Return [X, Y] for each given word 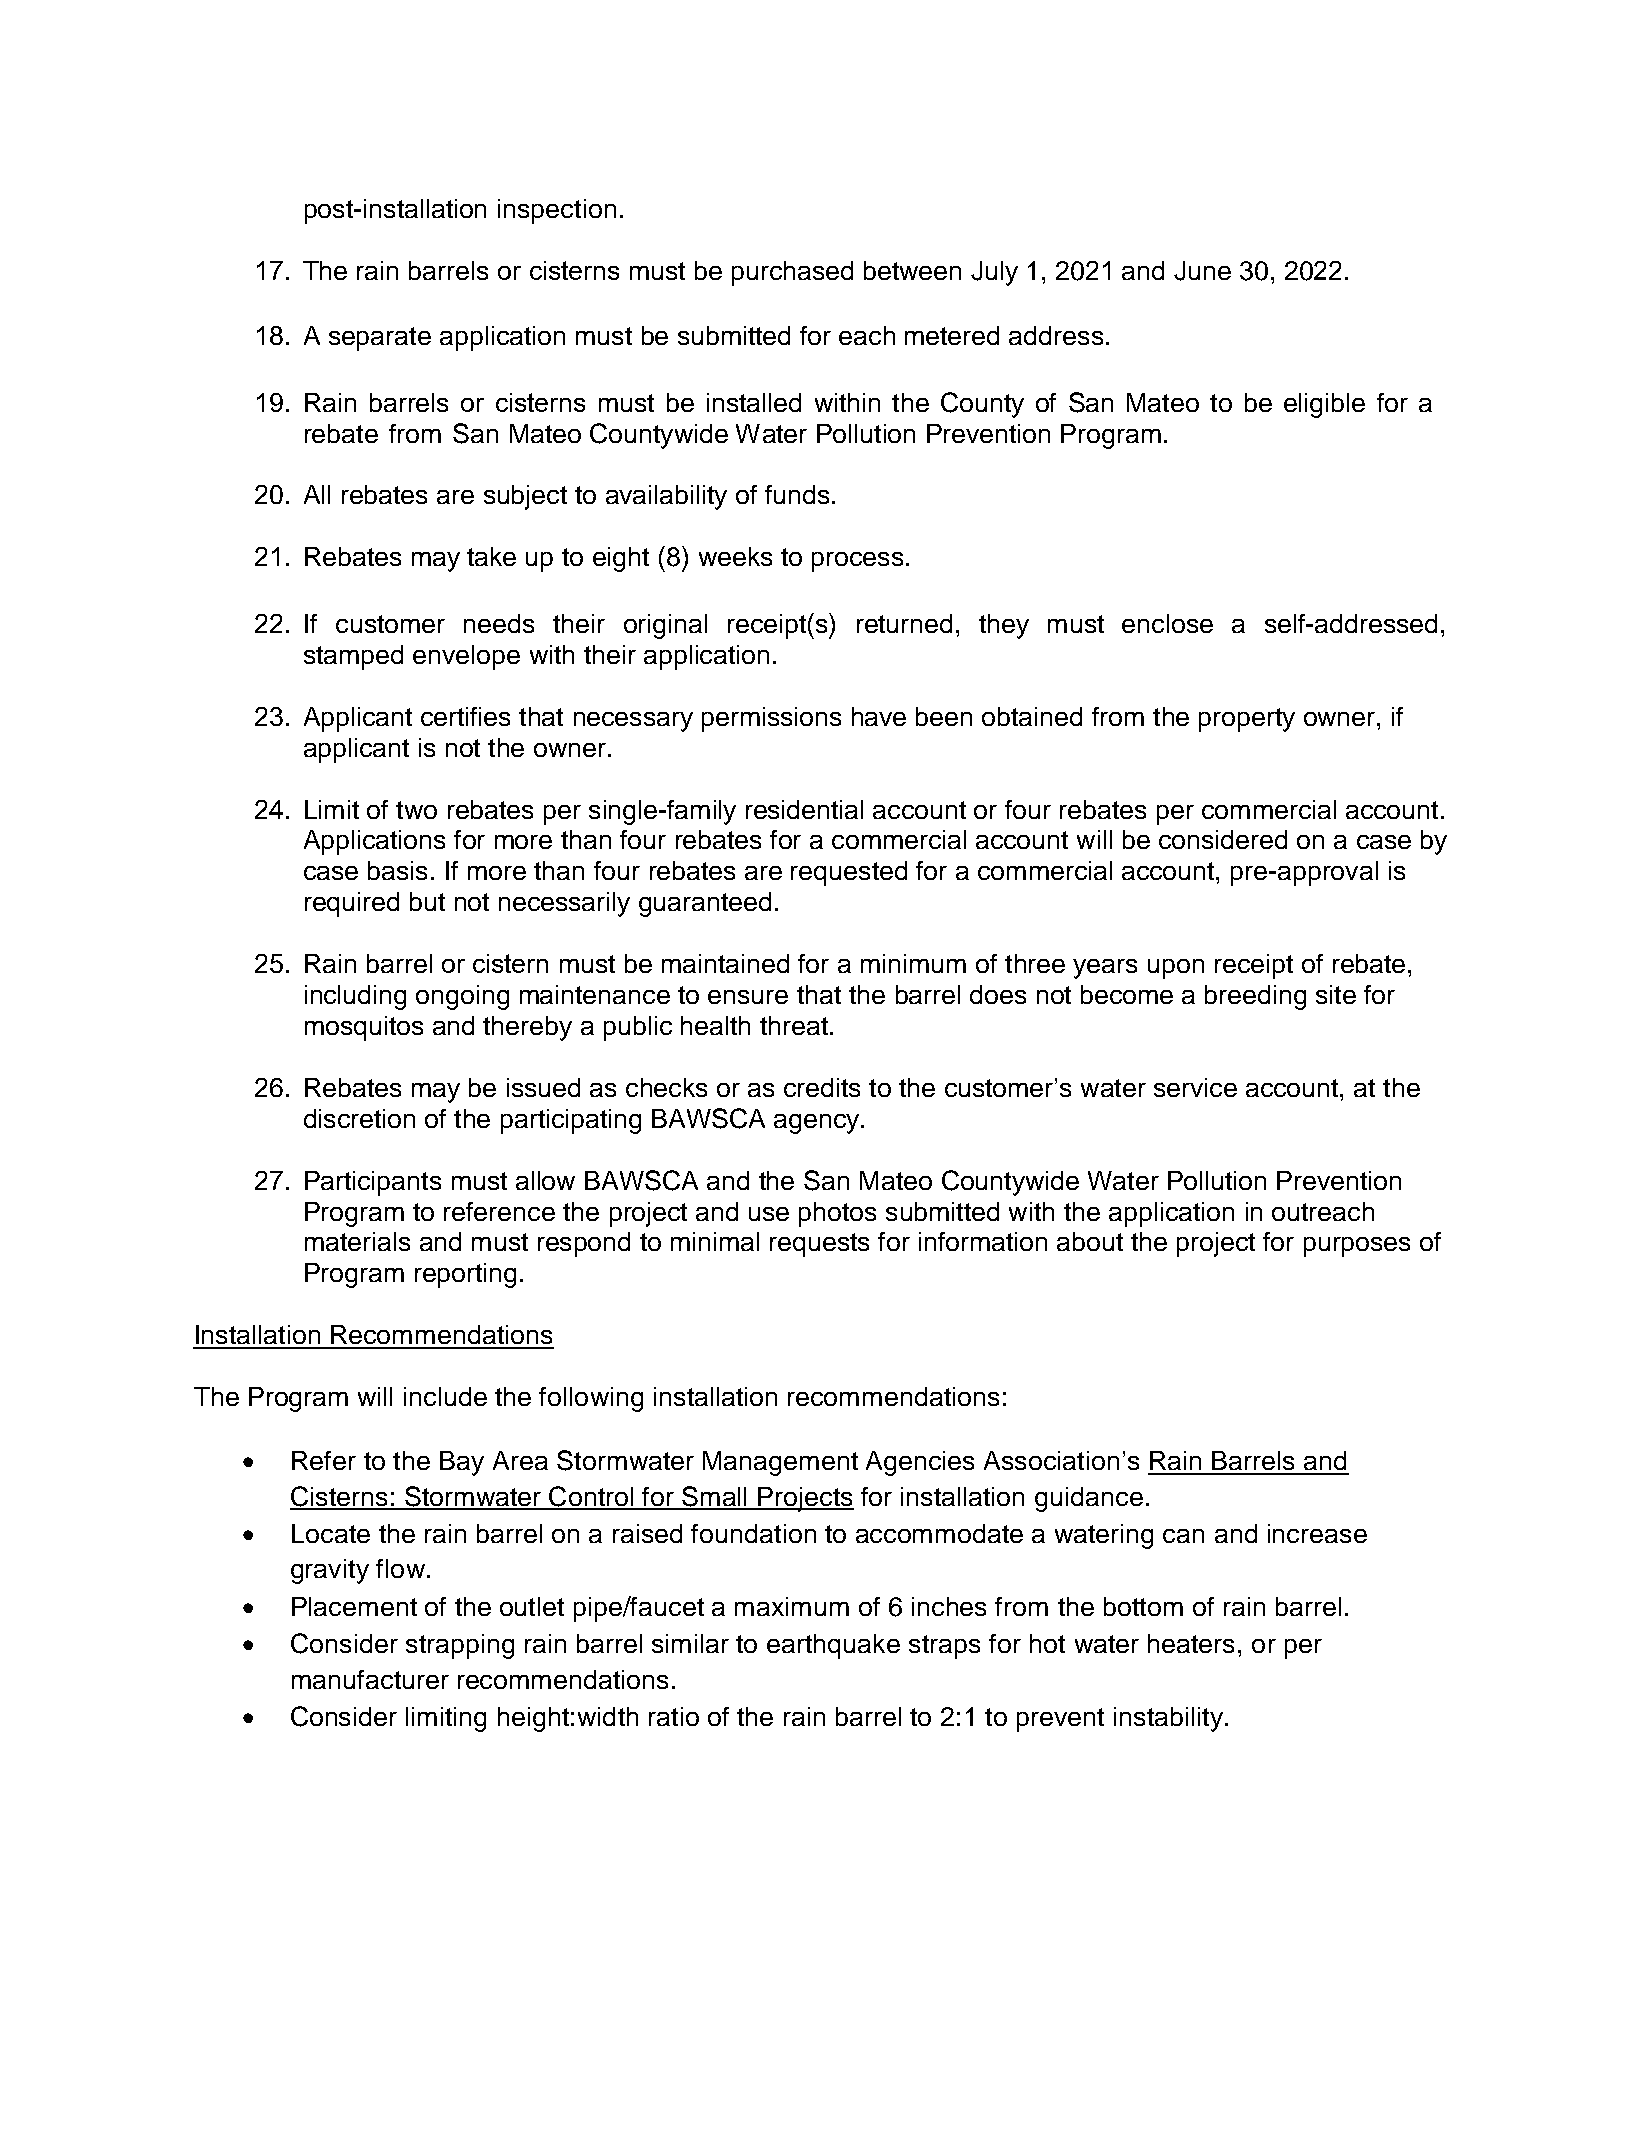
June [1202, 271]
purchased [792, 273]
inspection [557, 211]
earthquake [833, 1646]
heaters [1191, 1643]
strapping [460, 1646]
